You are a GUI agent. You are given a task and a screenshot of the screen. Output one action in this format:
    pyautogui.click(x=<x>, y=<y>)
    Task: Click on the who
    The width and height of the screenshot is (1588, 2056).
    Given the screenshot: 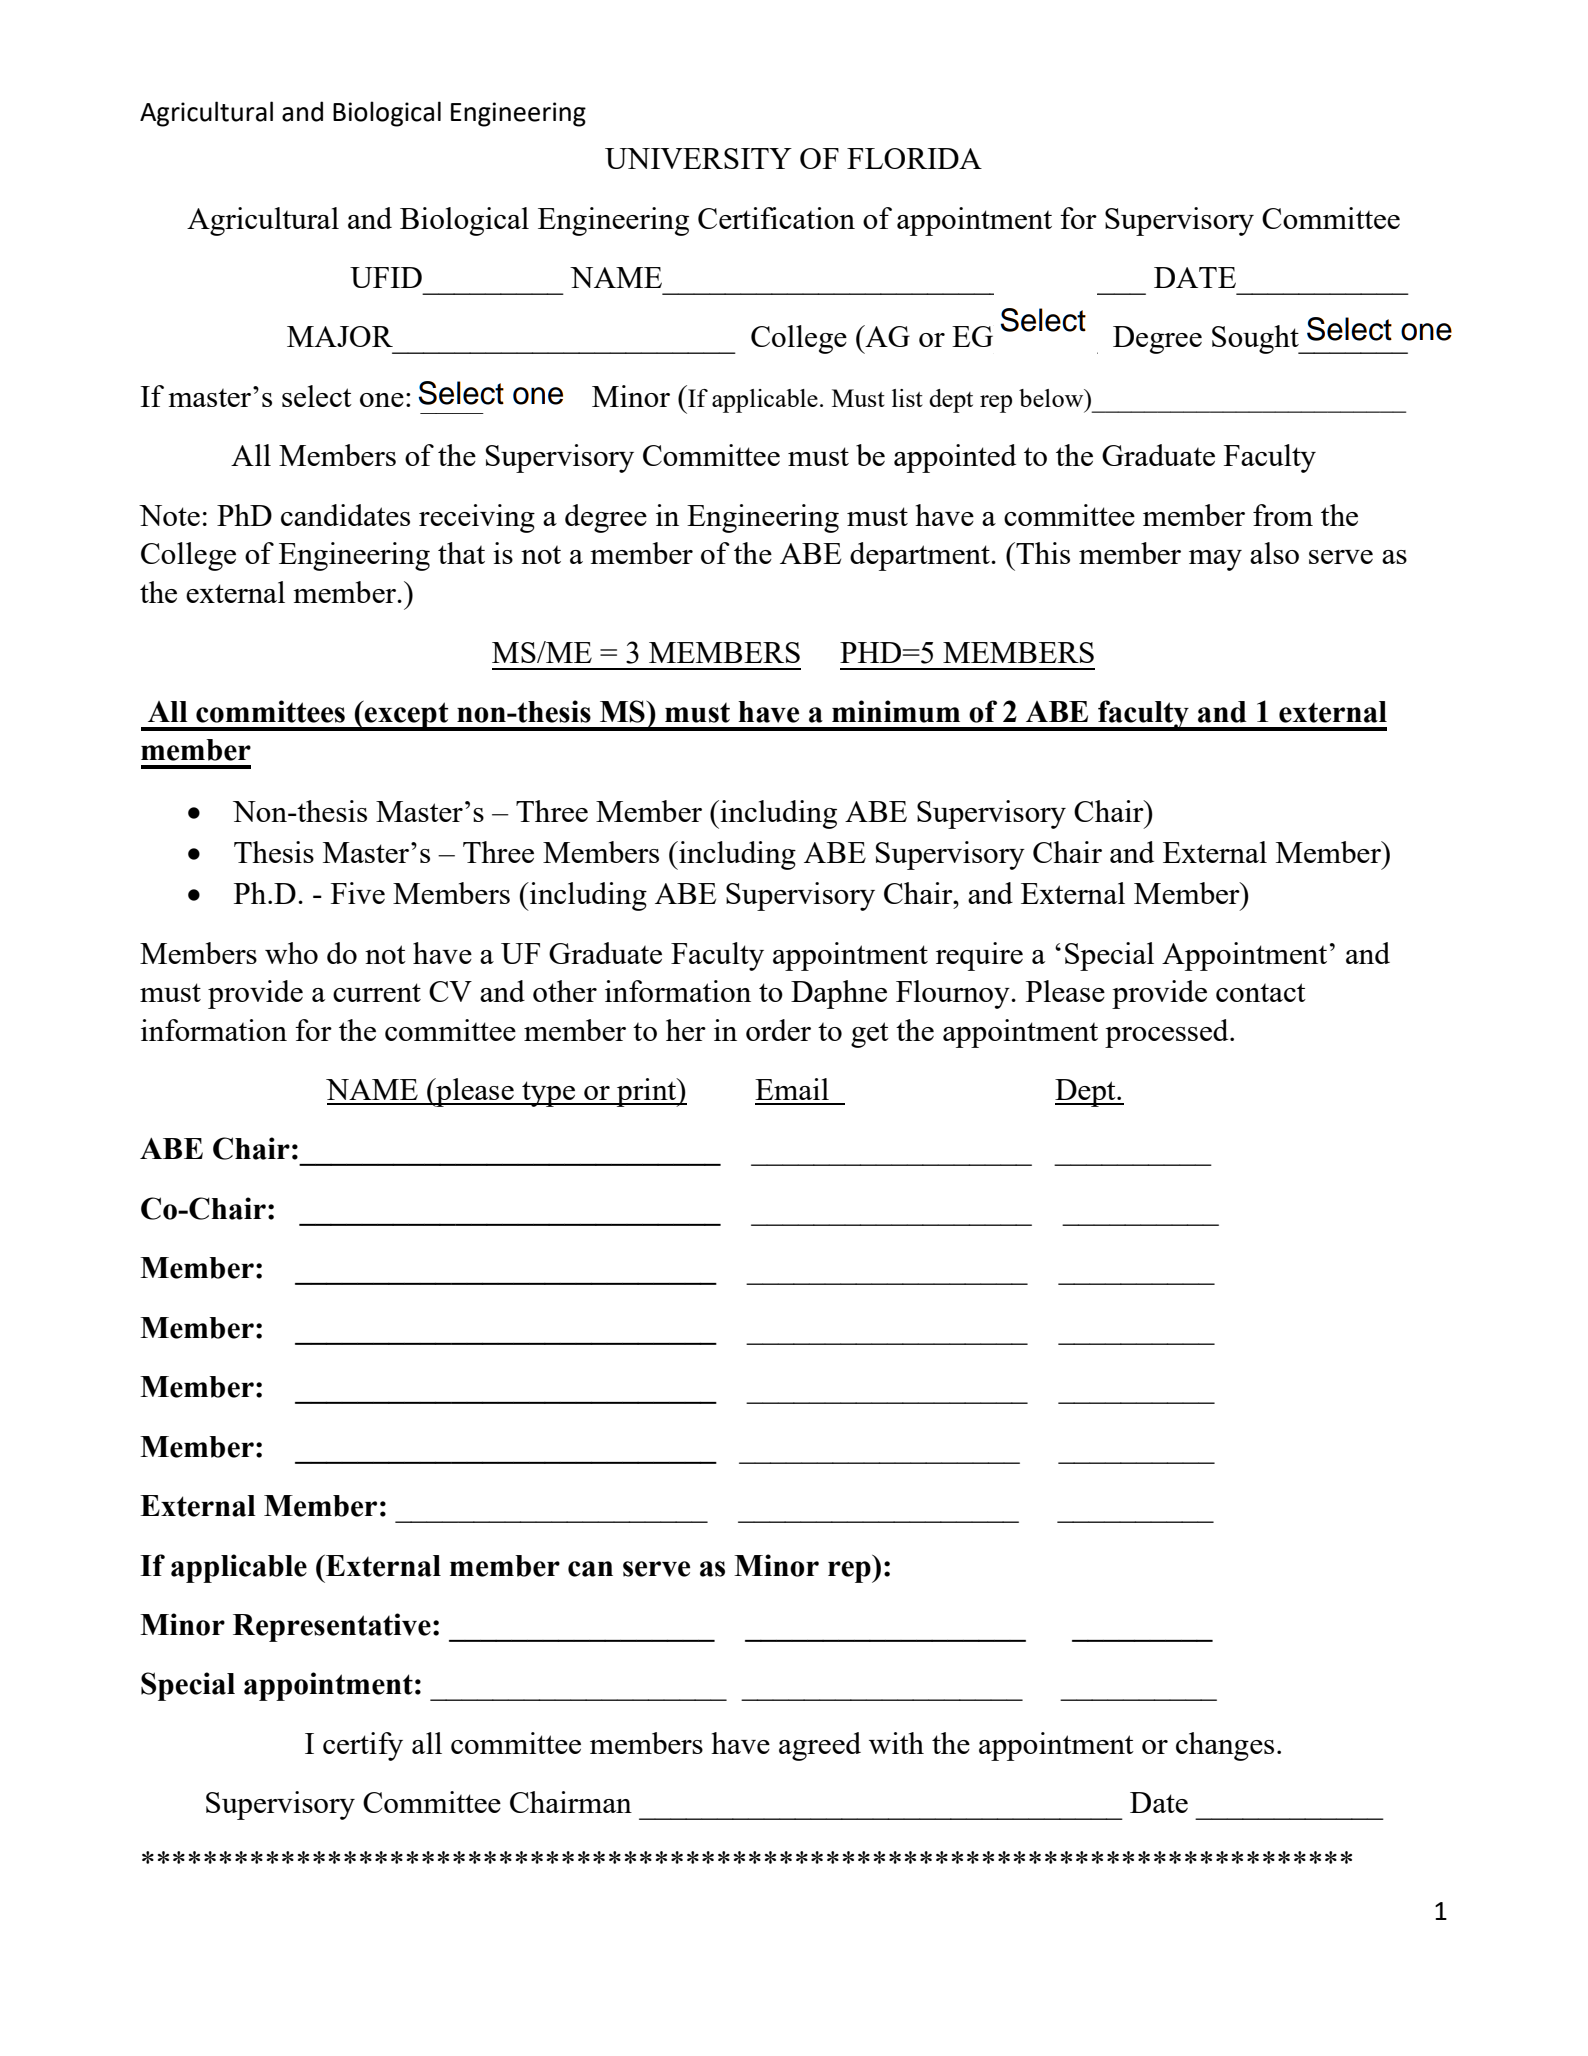 What is the action you would take?
    pyautogui.click(x=291, y=953)
